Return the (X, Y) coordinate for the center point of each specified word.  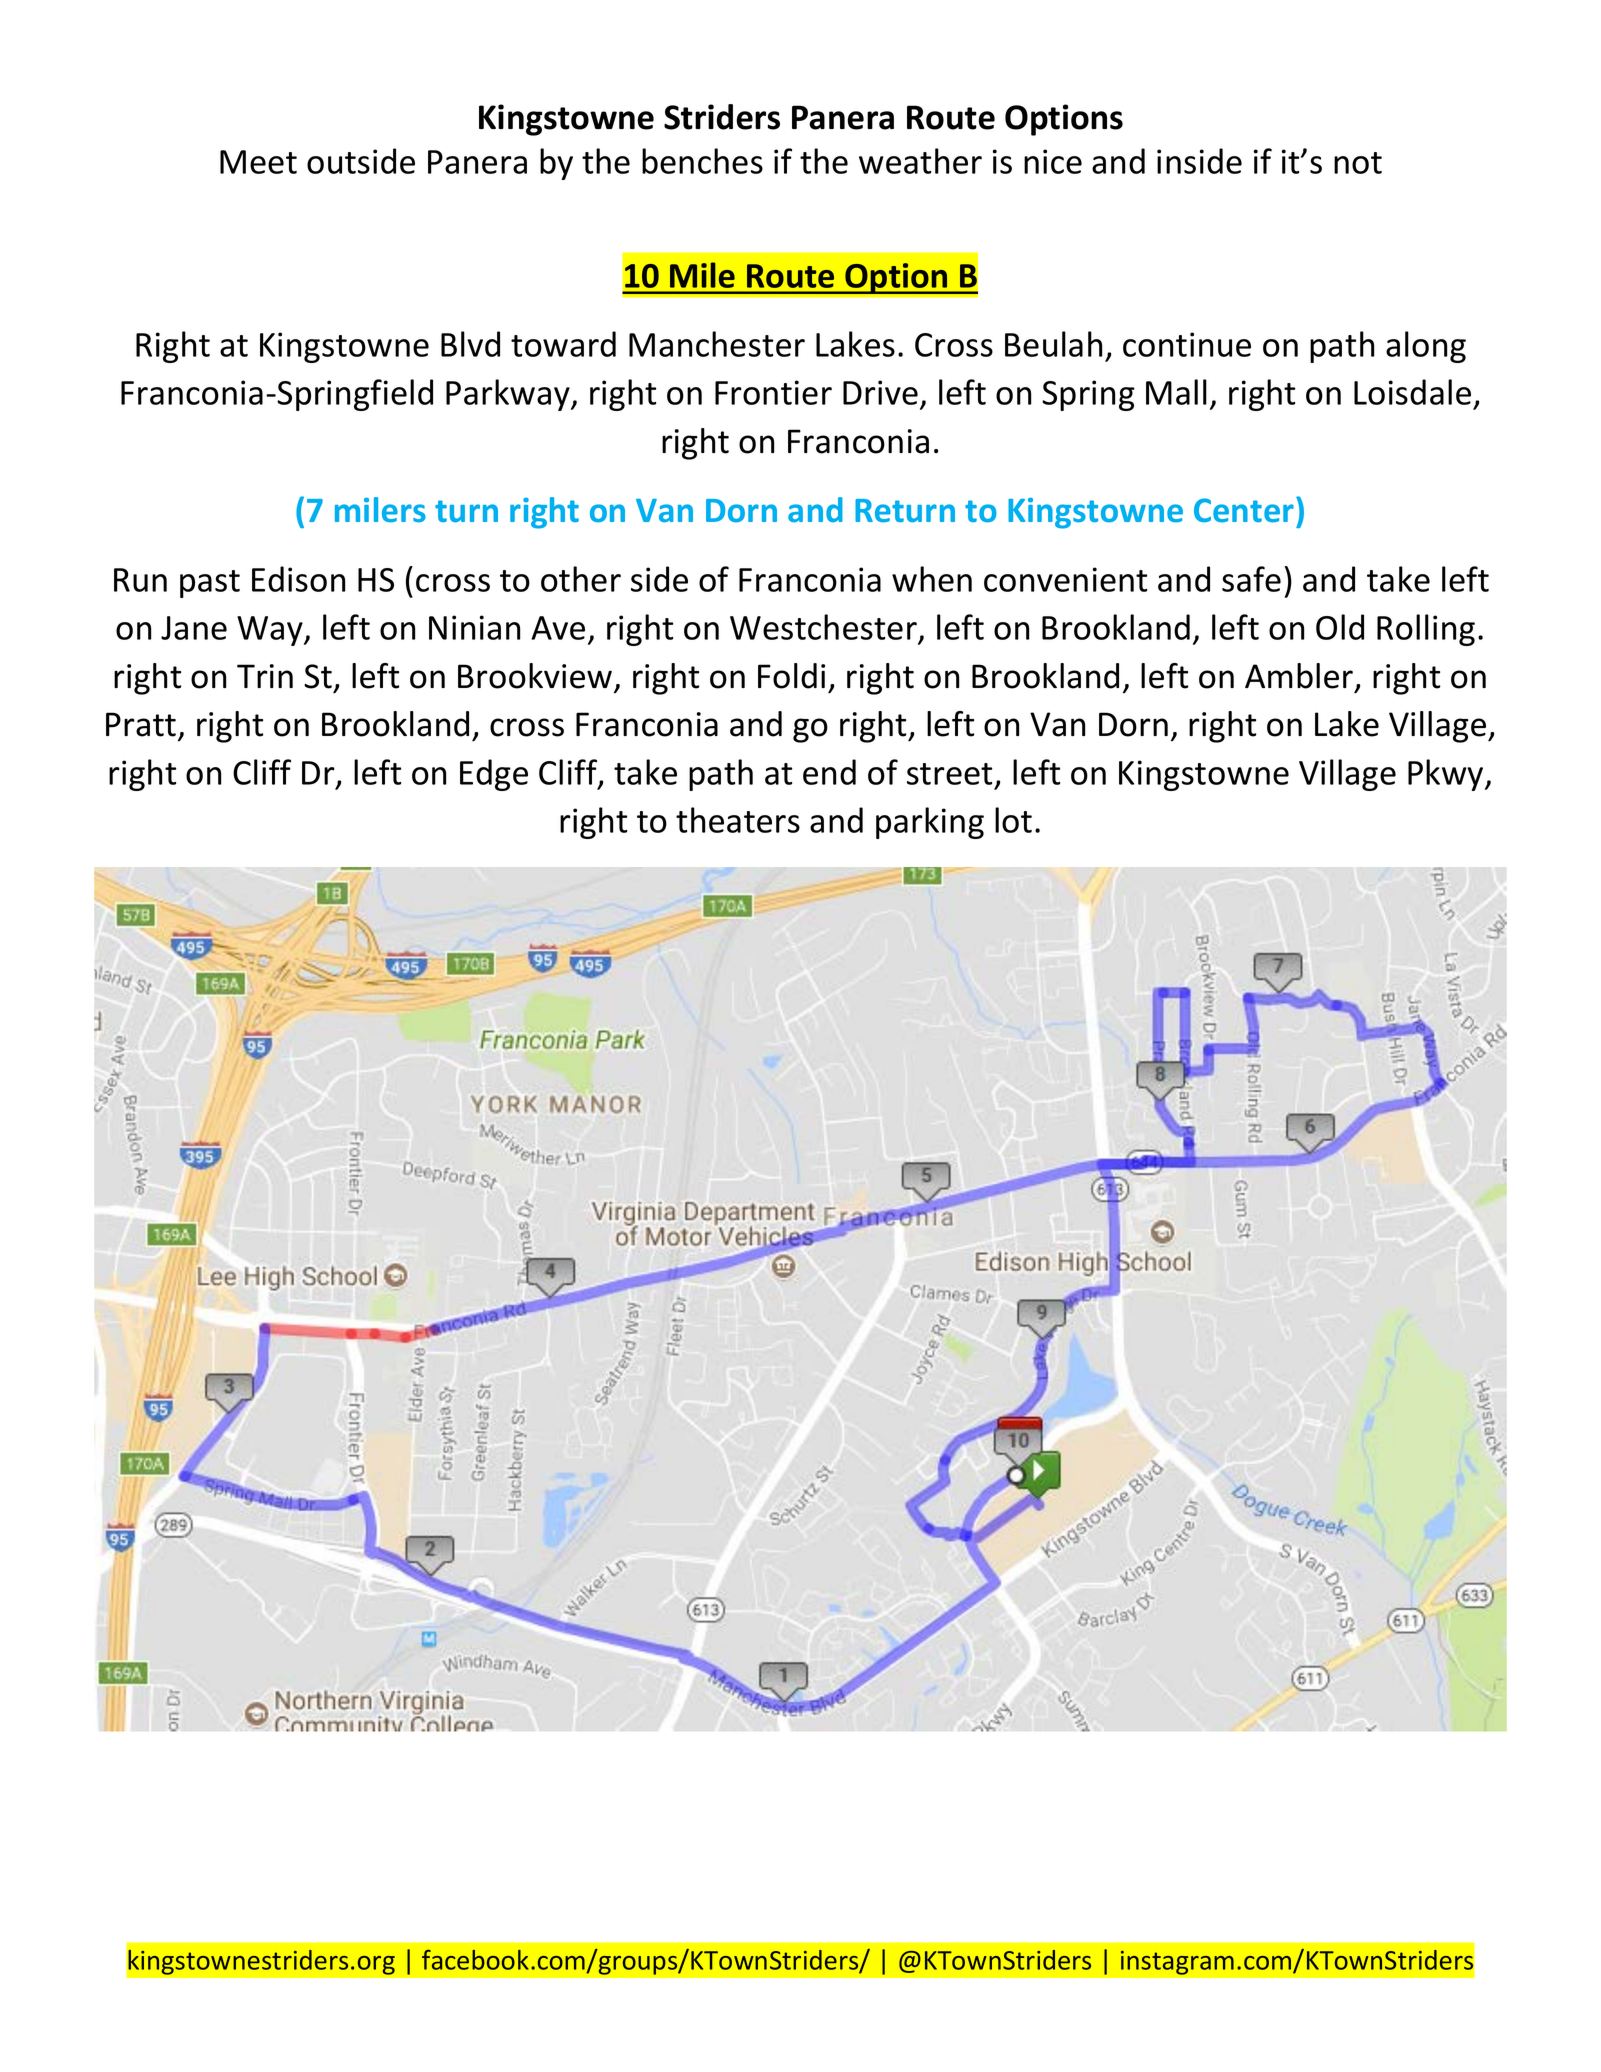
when (932, 579)
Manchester (717, 344)
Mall (1176, 392)
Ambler (1300, 677)
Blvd (470, 344)
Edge (494, 775)
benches (702, 161)
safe (1251, 579)
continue (1187, 344)
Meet (258, 162)
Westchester (824, 628)
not (1358, 163)
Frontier (773, 392)
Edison (298, 579)
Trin (265, 676)
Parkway (509, 395)
